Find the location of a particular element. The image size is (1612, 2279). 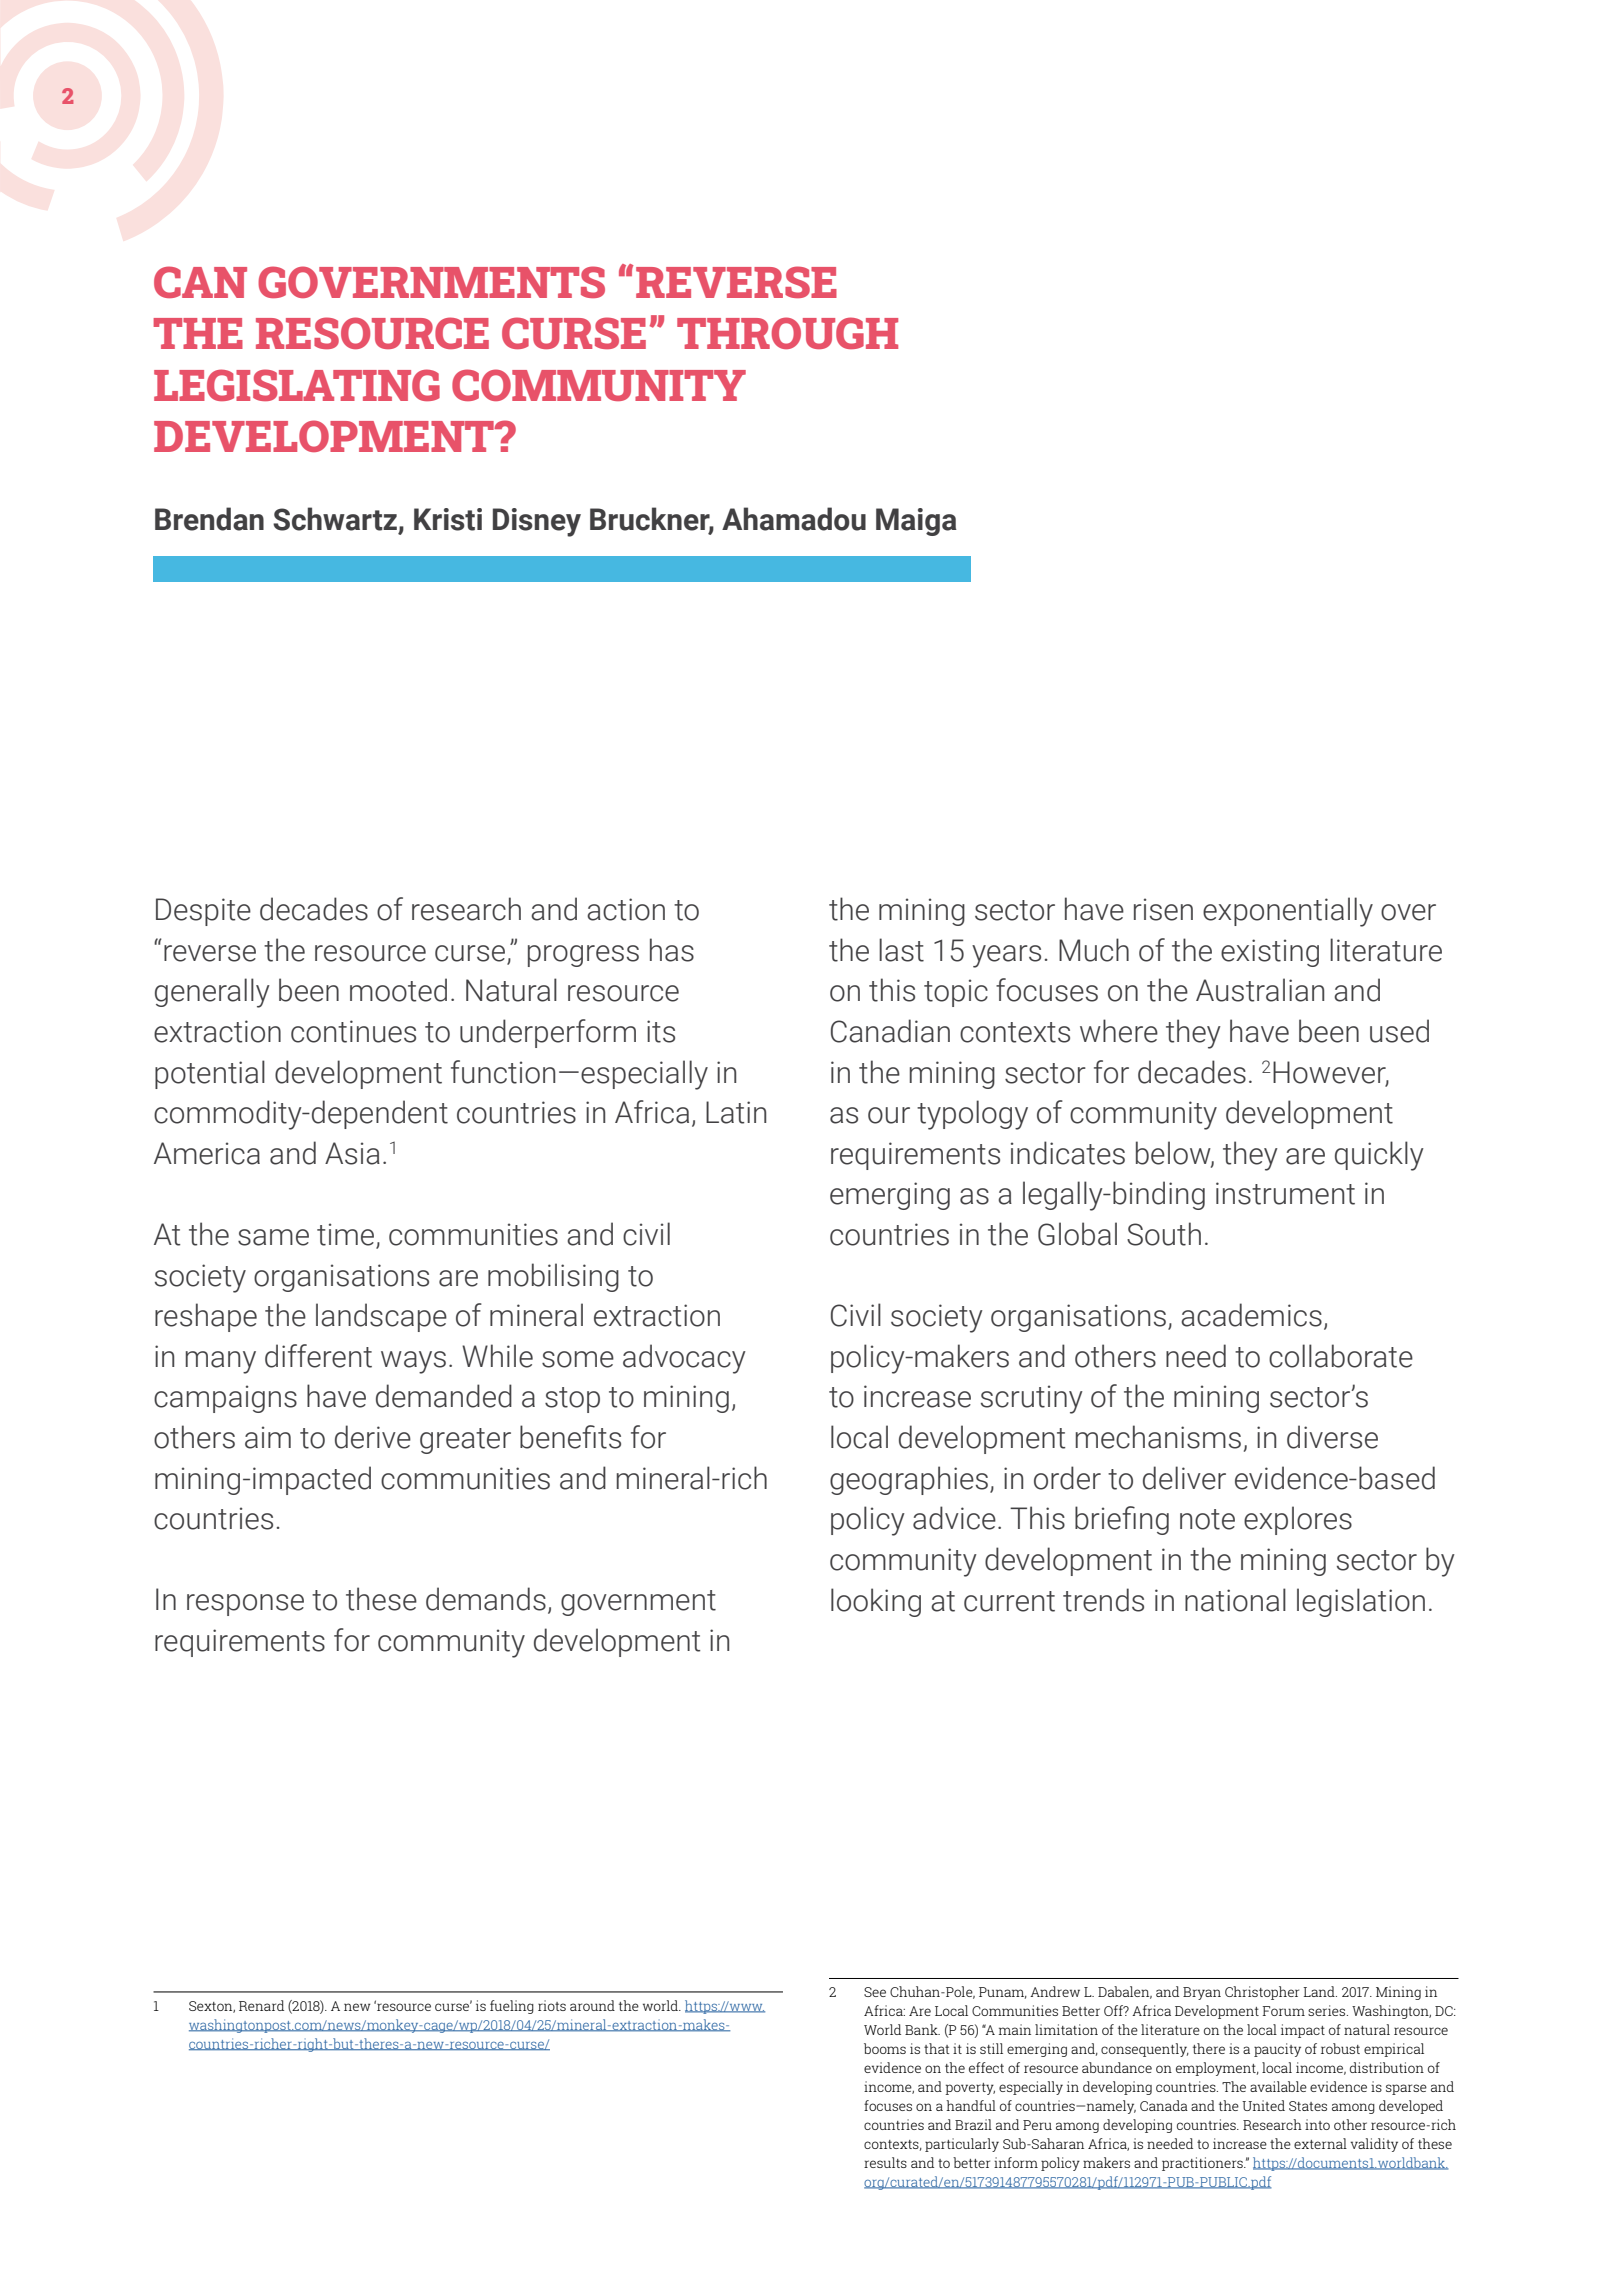

advocacy is located at coordinates (684, 1359).
